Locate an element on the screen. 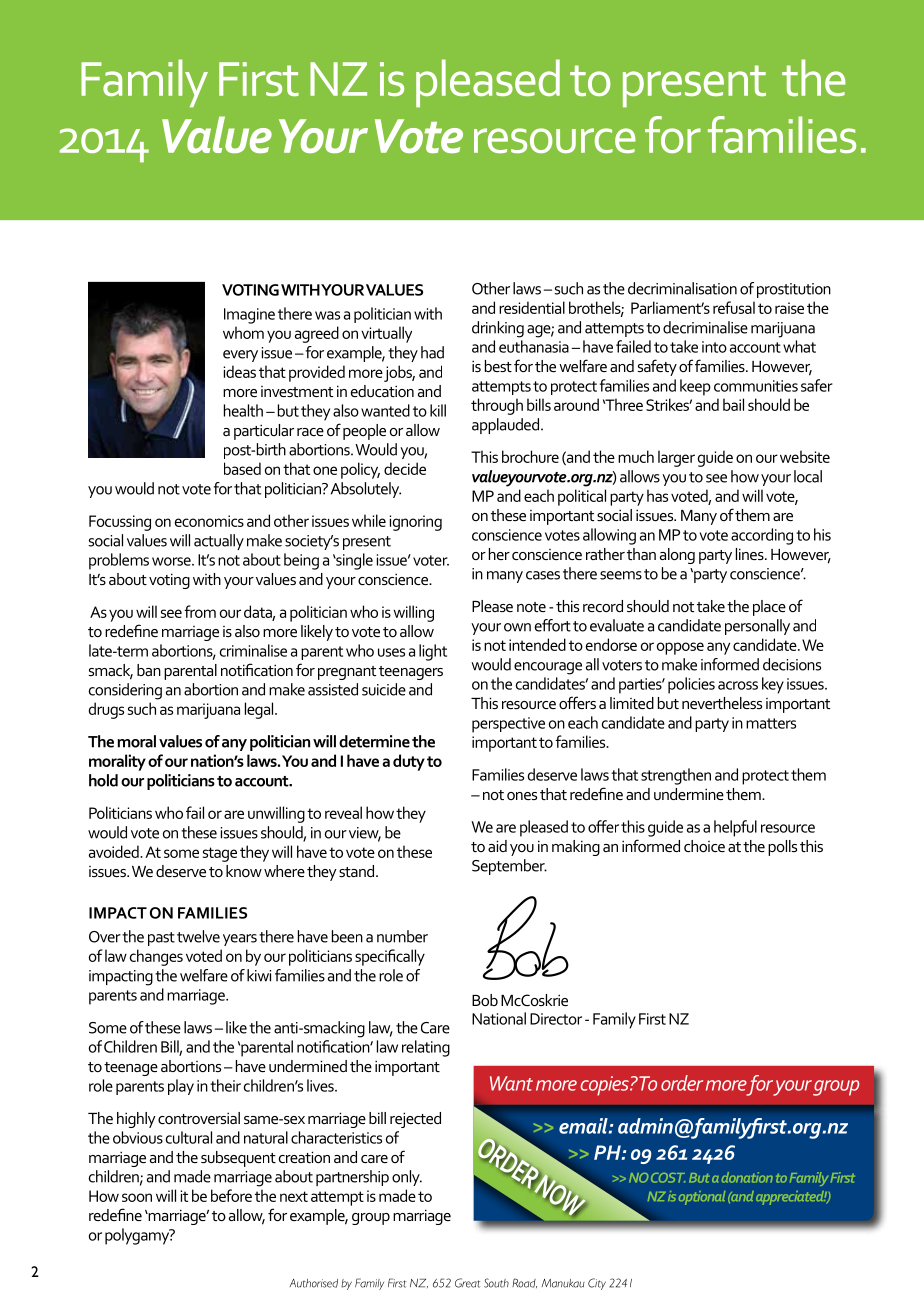 This screenshot has width=924, height=1308. strengthen is located at coordinates (676, 776).
